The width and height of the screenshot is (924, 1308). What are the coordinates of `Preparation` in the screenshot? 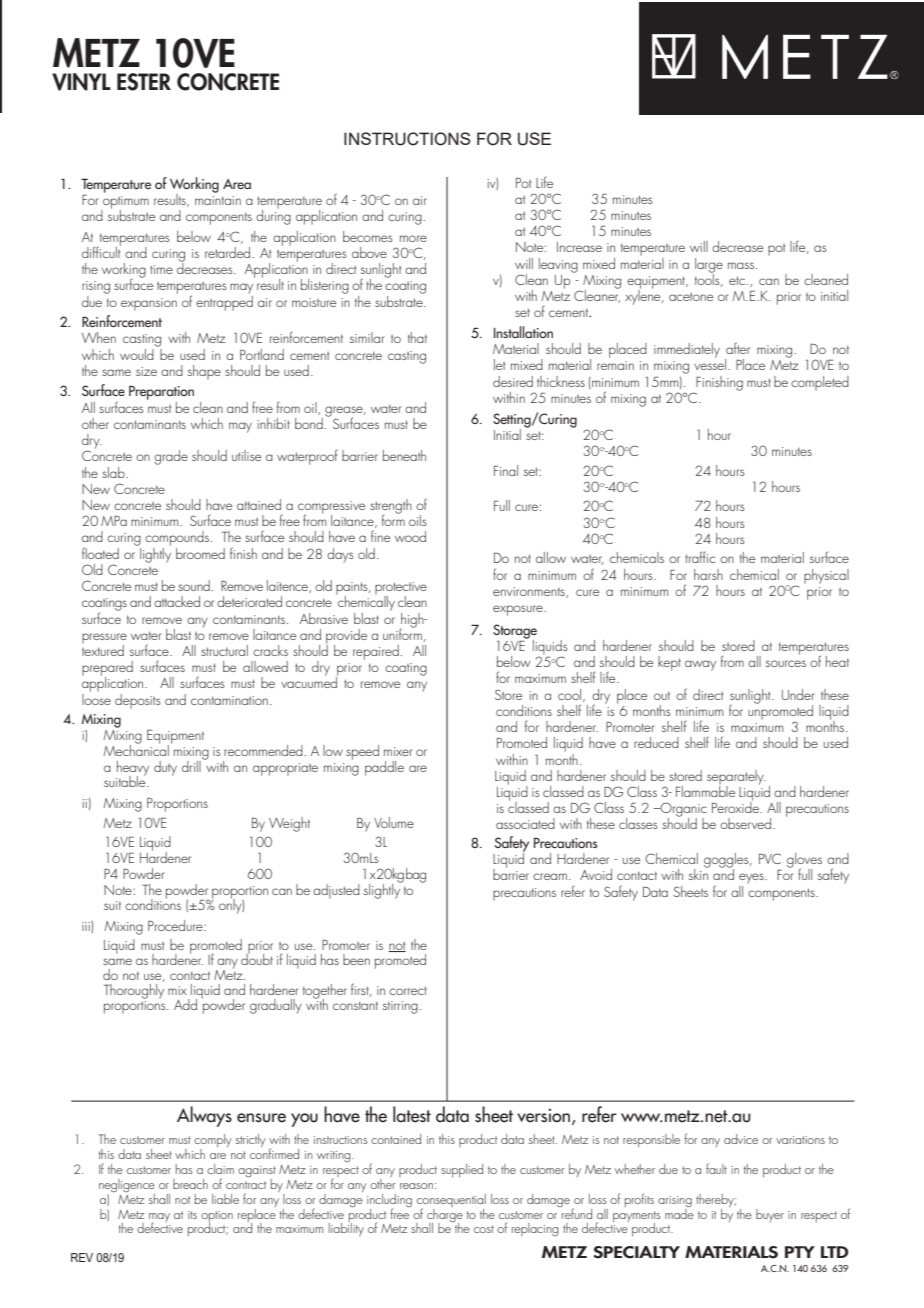 It's located at (161, 394).
